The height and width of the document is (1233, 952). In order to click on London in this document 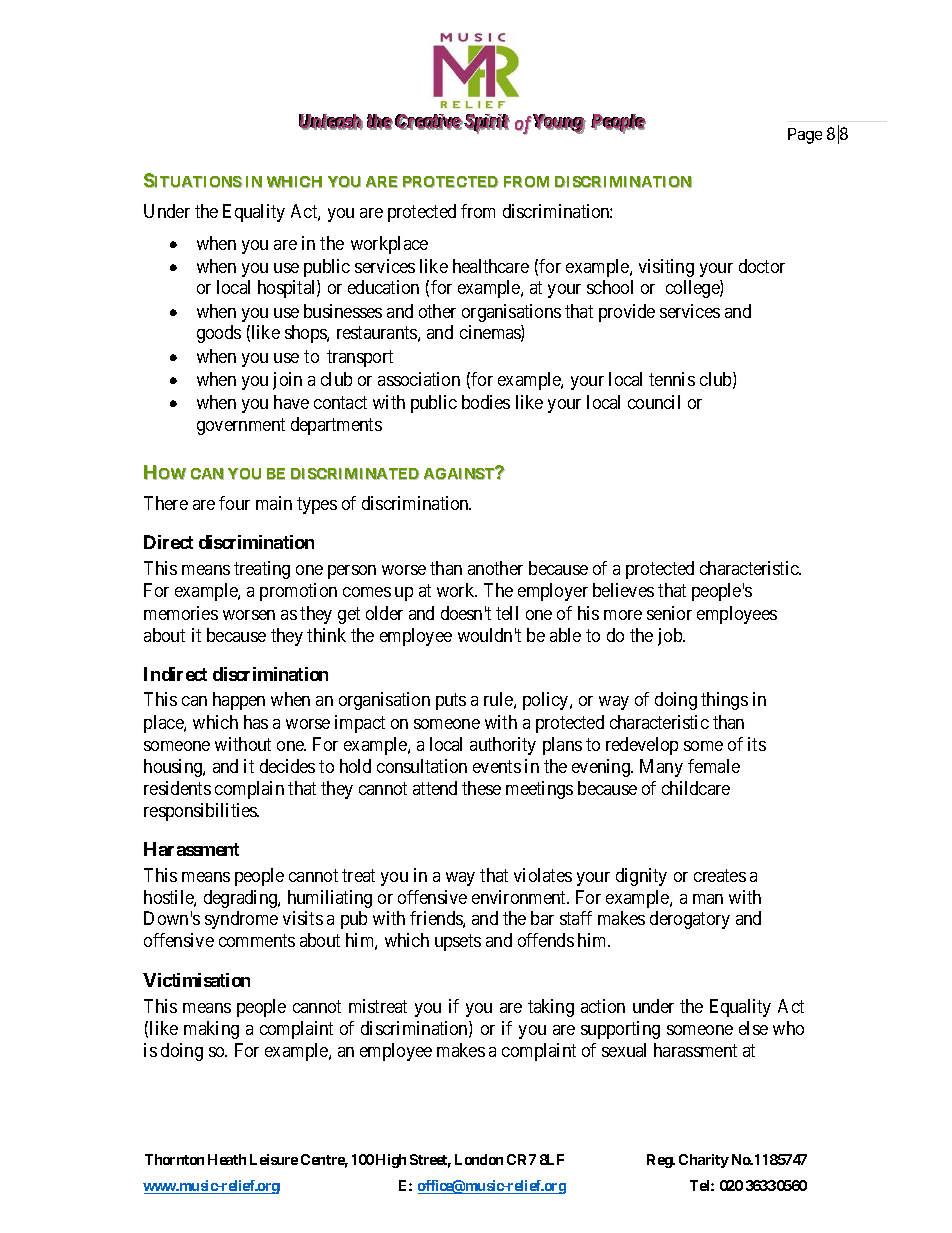, I will do `click(479, 1159)`.
